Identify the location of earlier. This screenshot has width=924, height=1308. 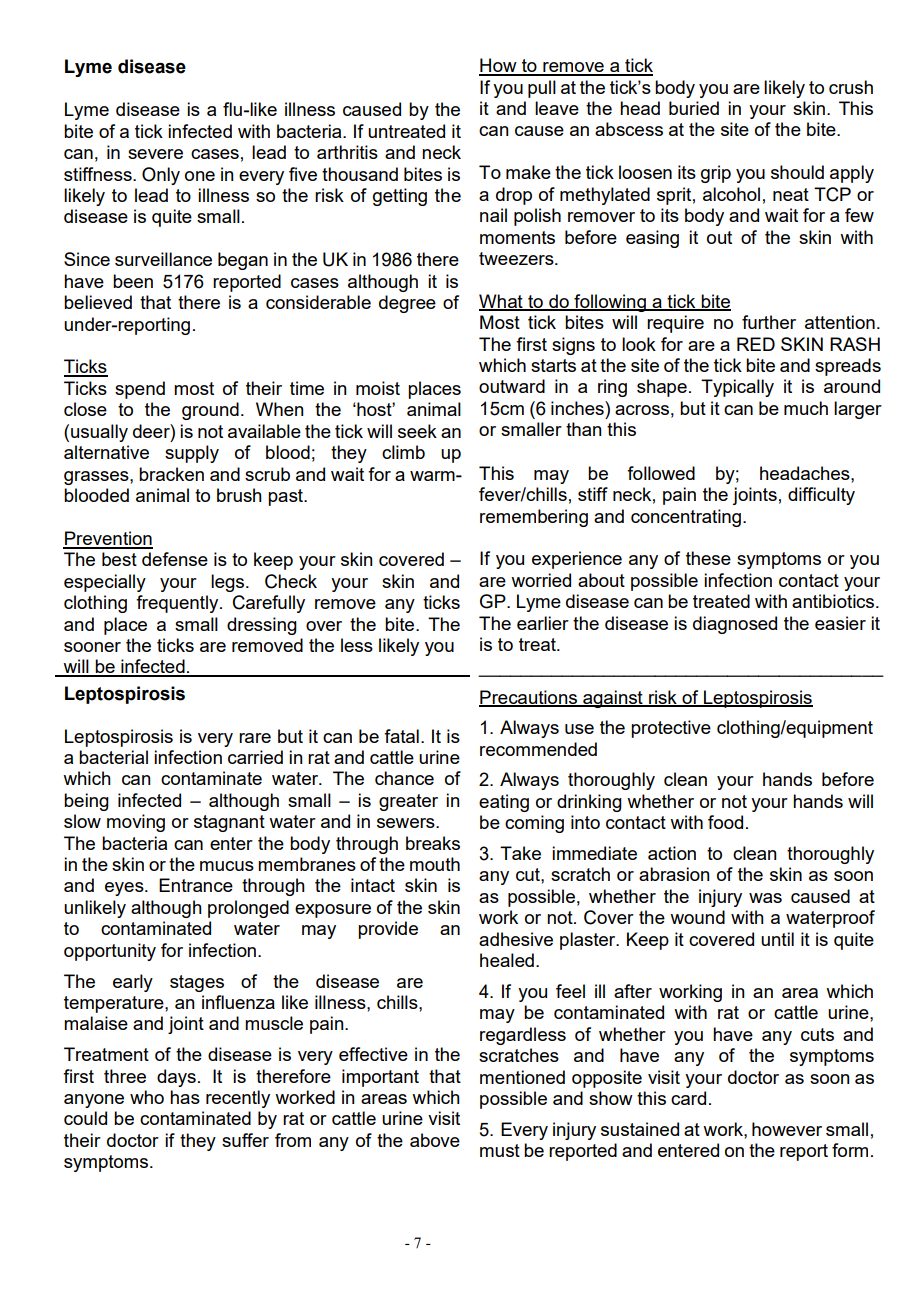
(543, 623).
